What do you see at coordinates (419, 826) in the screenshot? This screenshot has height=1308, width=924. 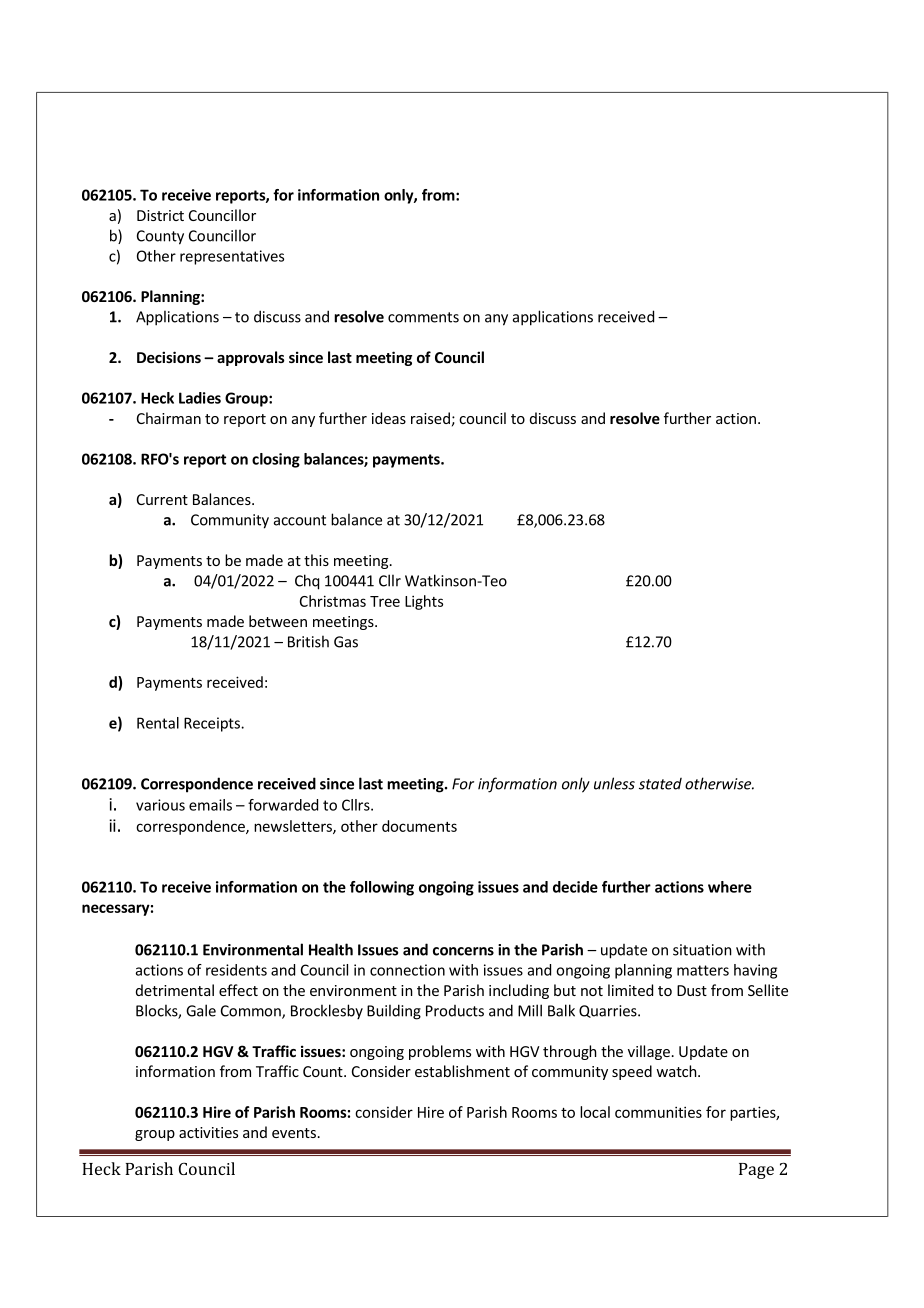 I see `documents` at bounding box center [419, 826].
